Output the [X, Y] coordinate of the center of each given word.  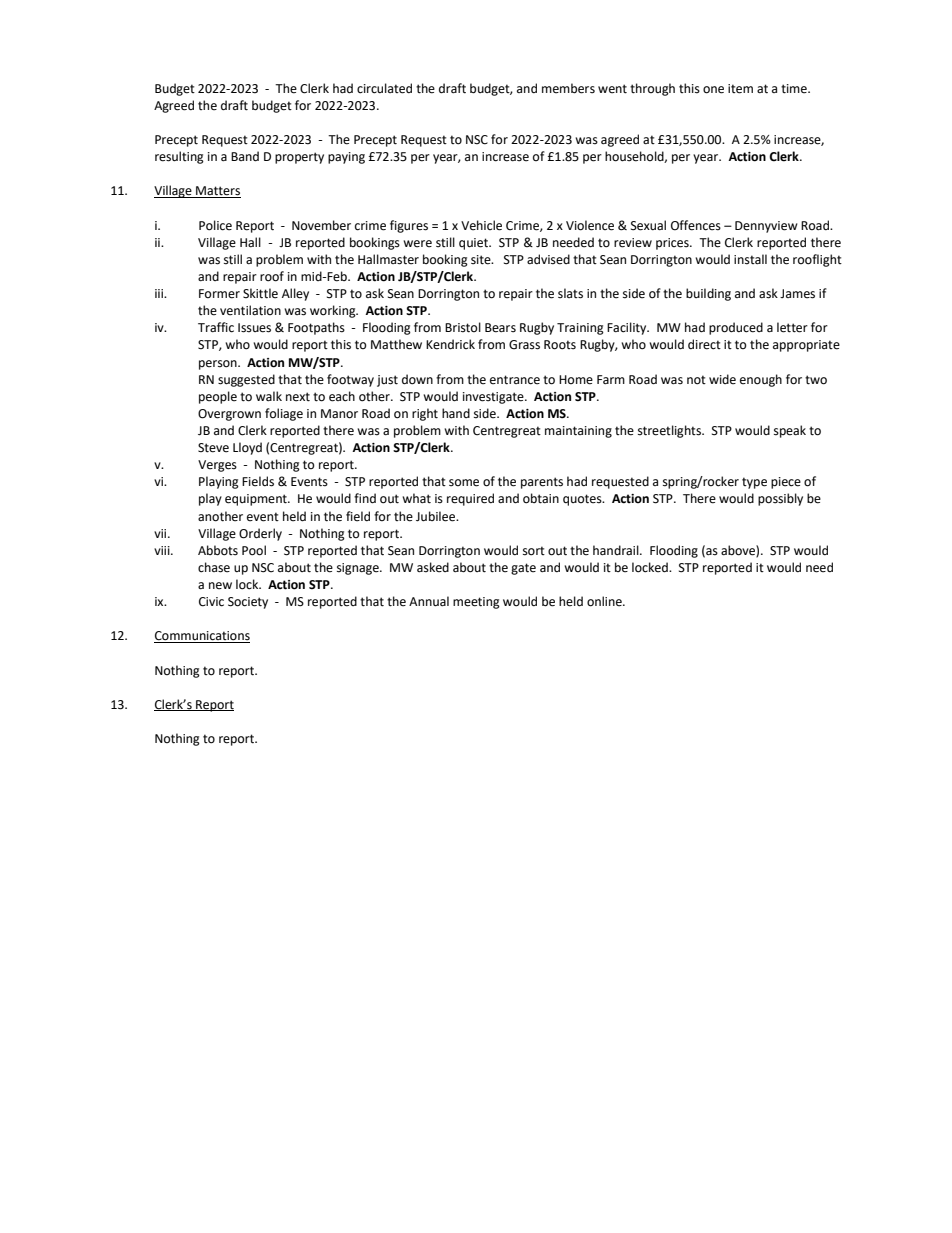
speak [790, 431]
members [568, 88]
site [482, 260]
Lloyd [247, 448]
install [750, 259]
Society [248, 603]
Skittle [260, 293]
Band [245, 156]
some [464, 483]
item [740, 89]
